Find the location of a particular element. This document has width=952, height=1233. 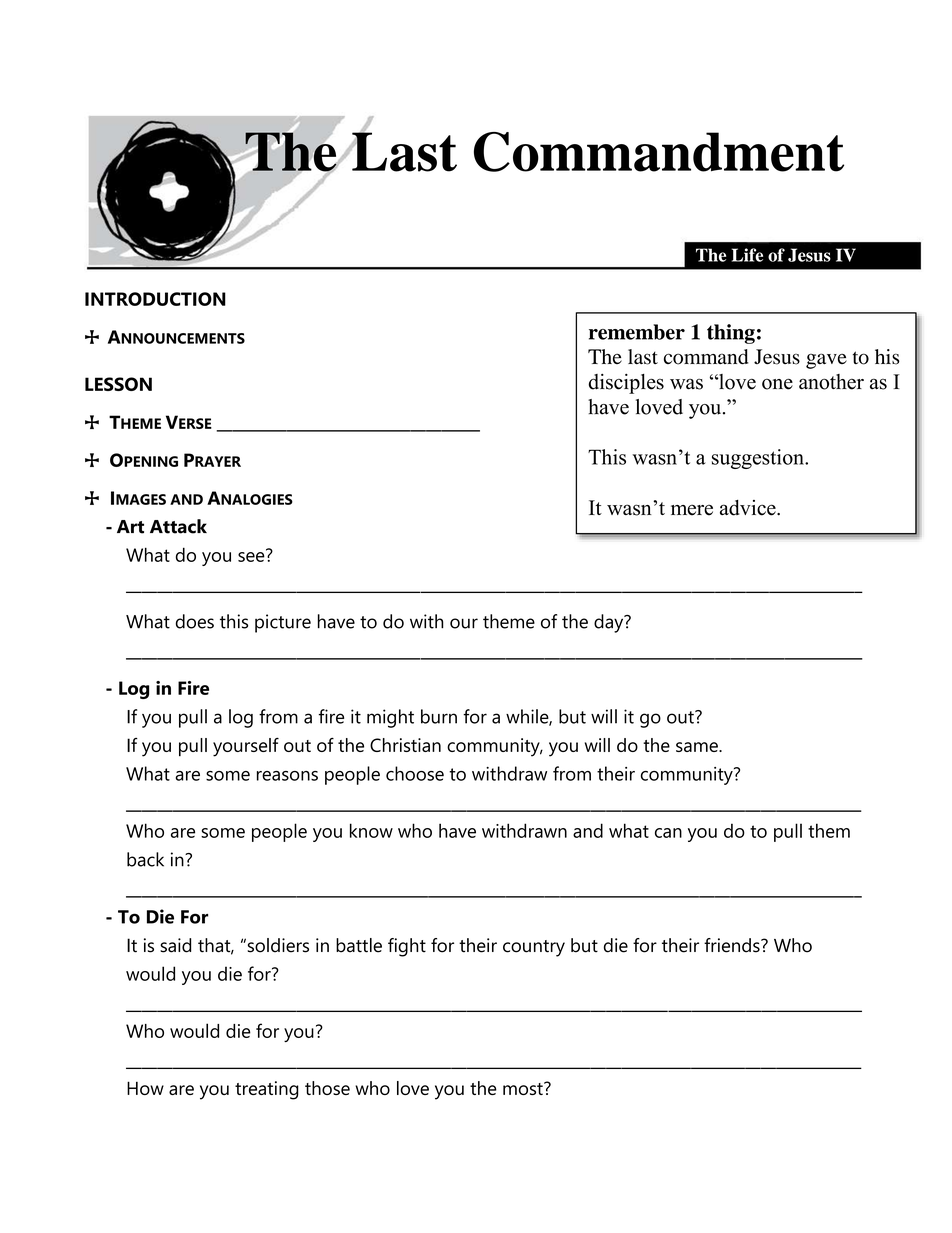

How is located at coordinates (145, 1088).
